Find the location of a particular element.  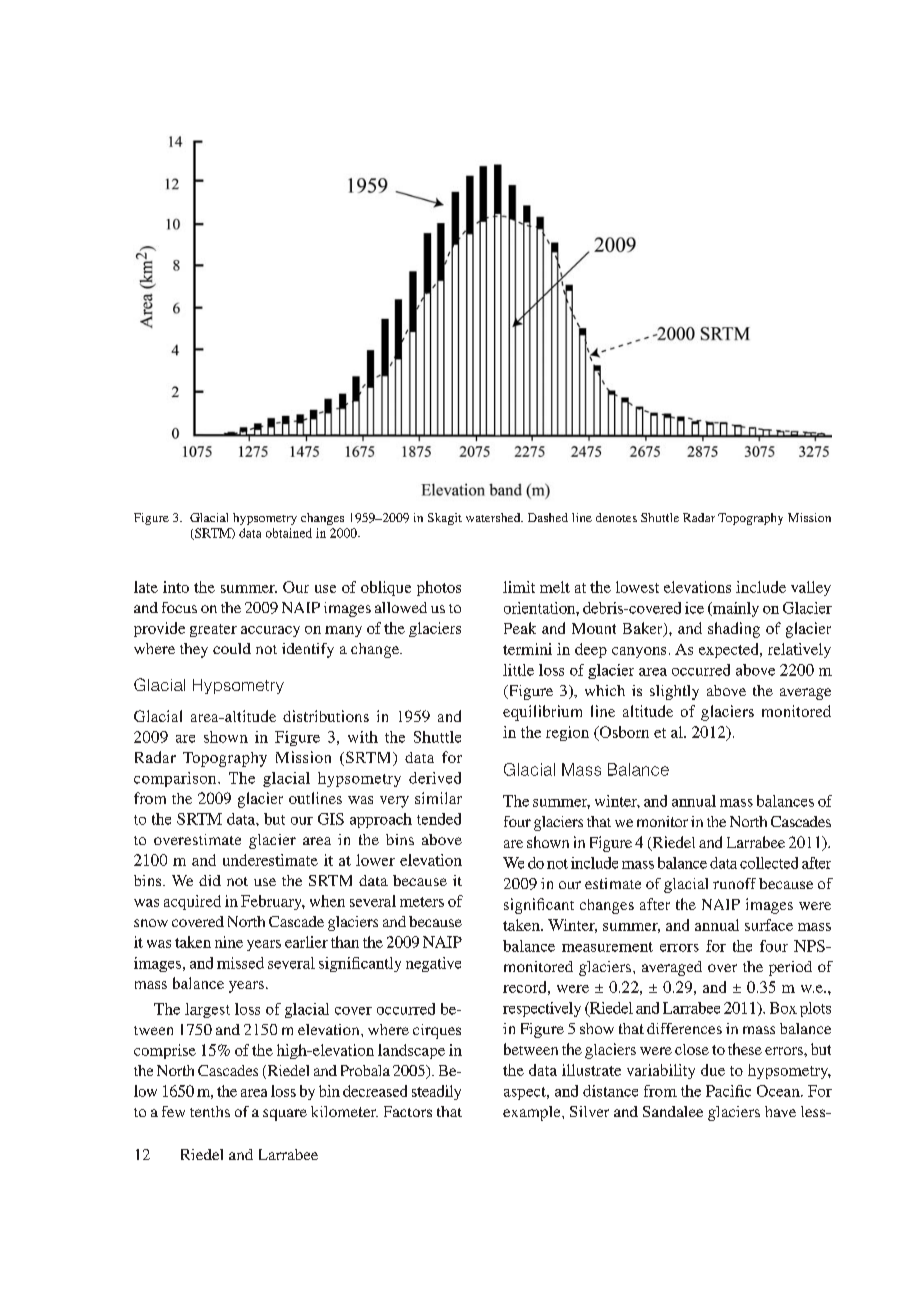

Ocean is located at coordinates (779, 1091).
